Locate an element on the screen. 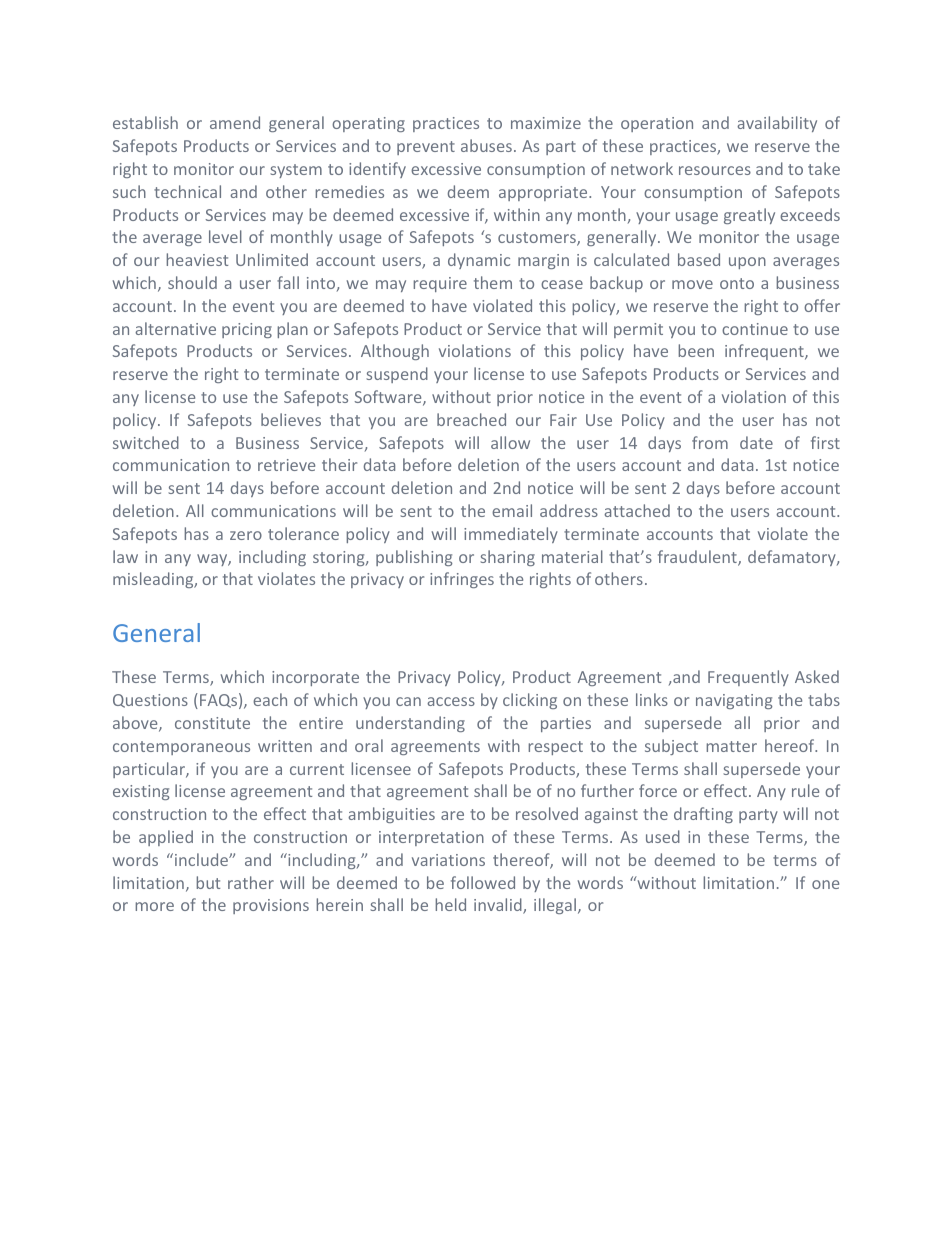 Image resolution: width=952 pixels, height=1233 pixels. zero is located at coordinates (246, 535).
